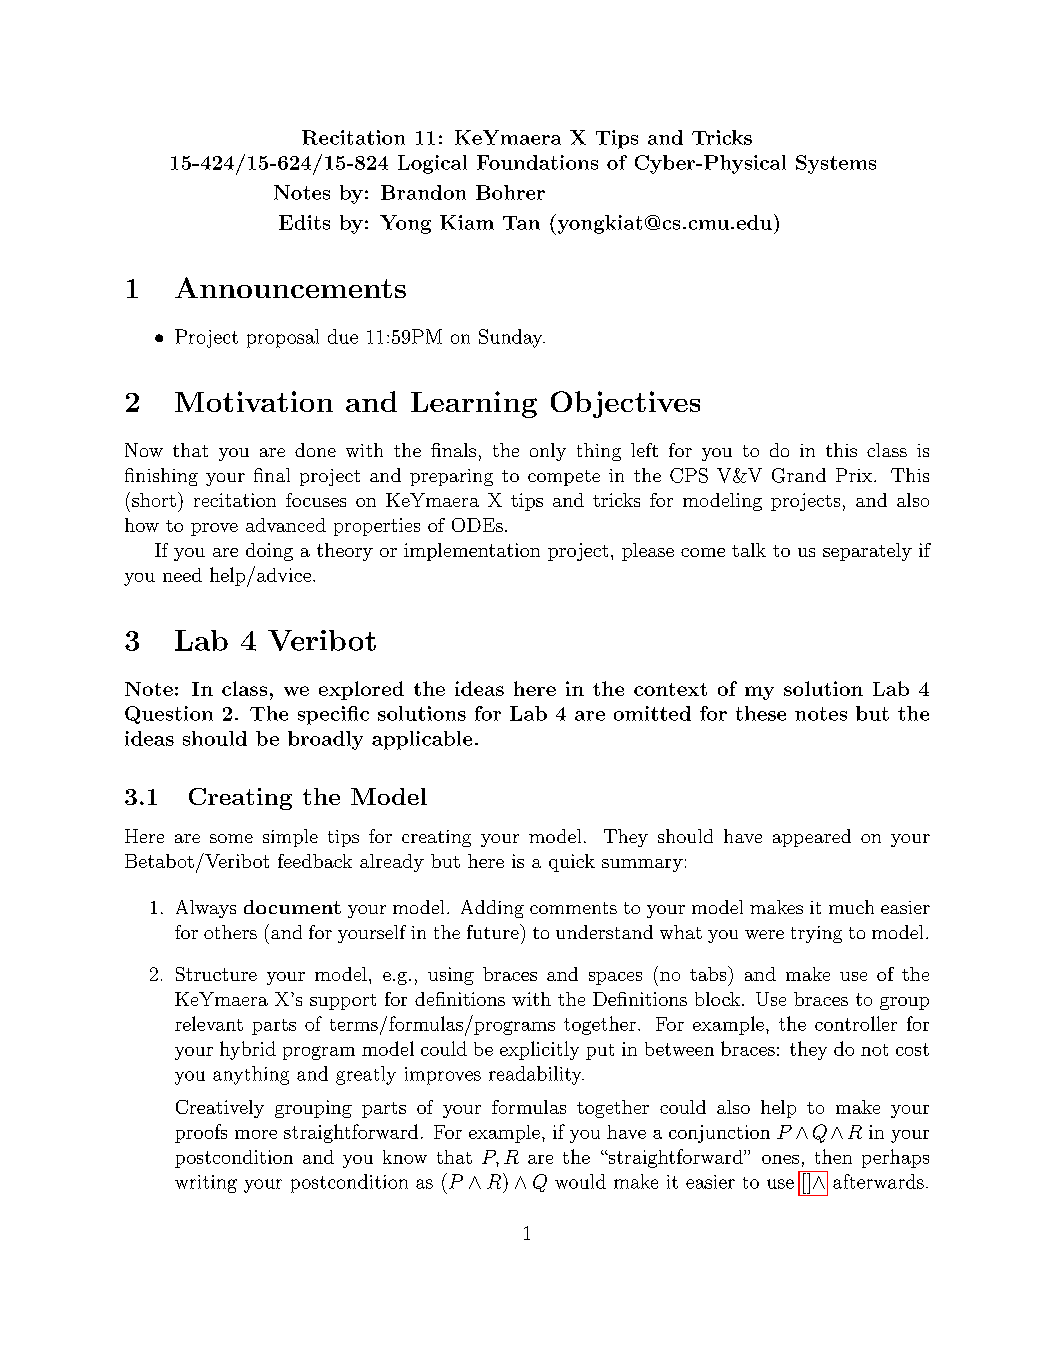  I want to click on Foundations, so click(537, 162).
